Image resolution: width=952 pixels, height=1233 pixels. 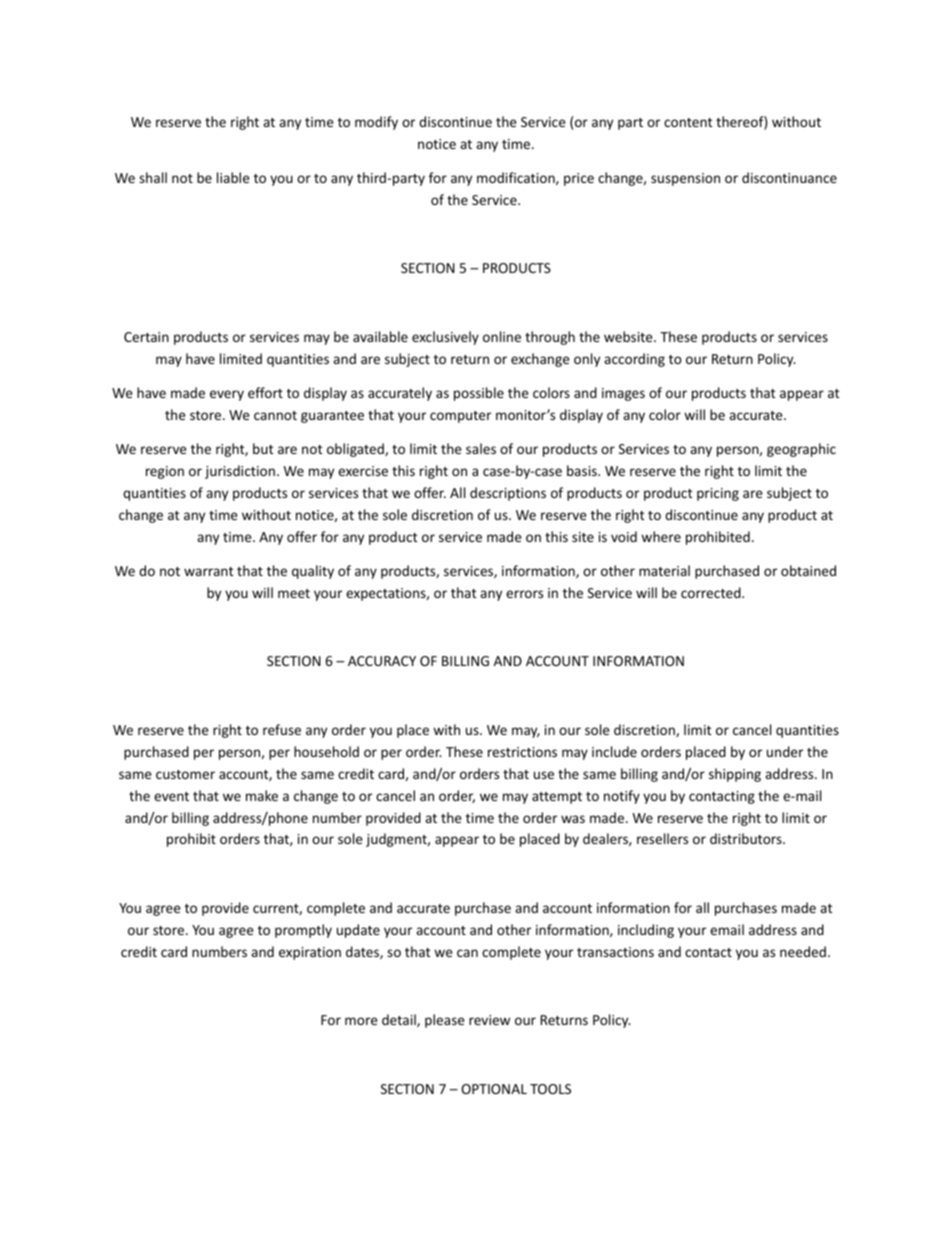 What do you see at coordinates (361, 1021) in the page?
I see `more` at bounding box center [361, 1021].
